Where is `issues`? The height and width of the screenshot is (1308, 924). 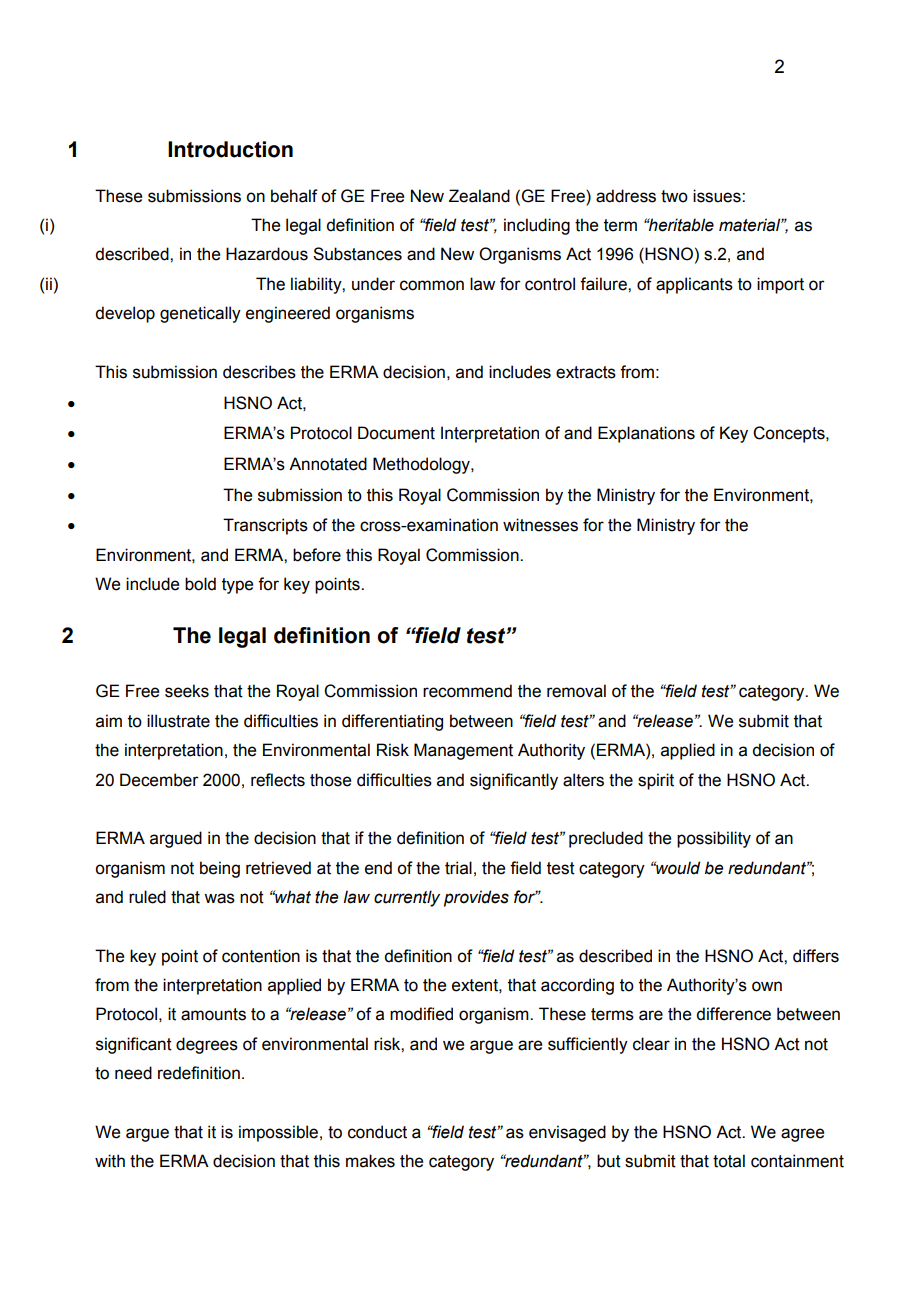
issues is located at coordinates (718, 196).
